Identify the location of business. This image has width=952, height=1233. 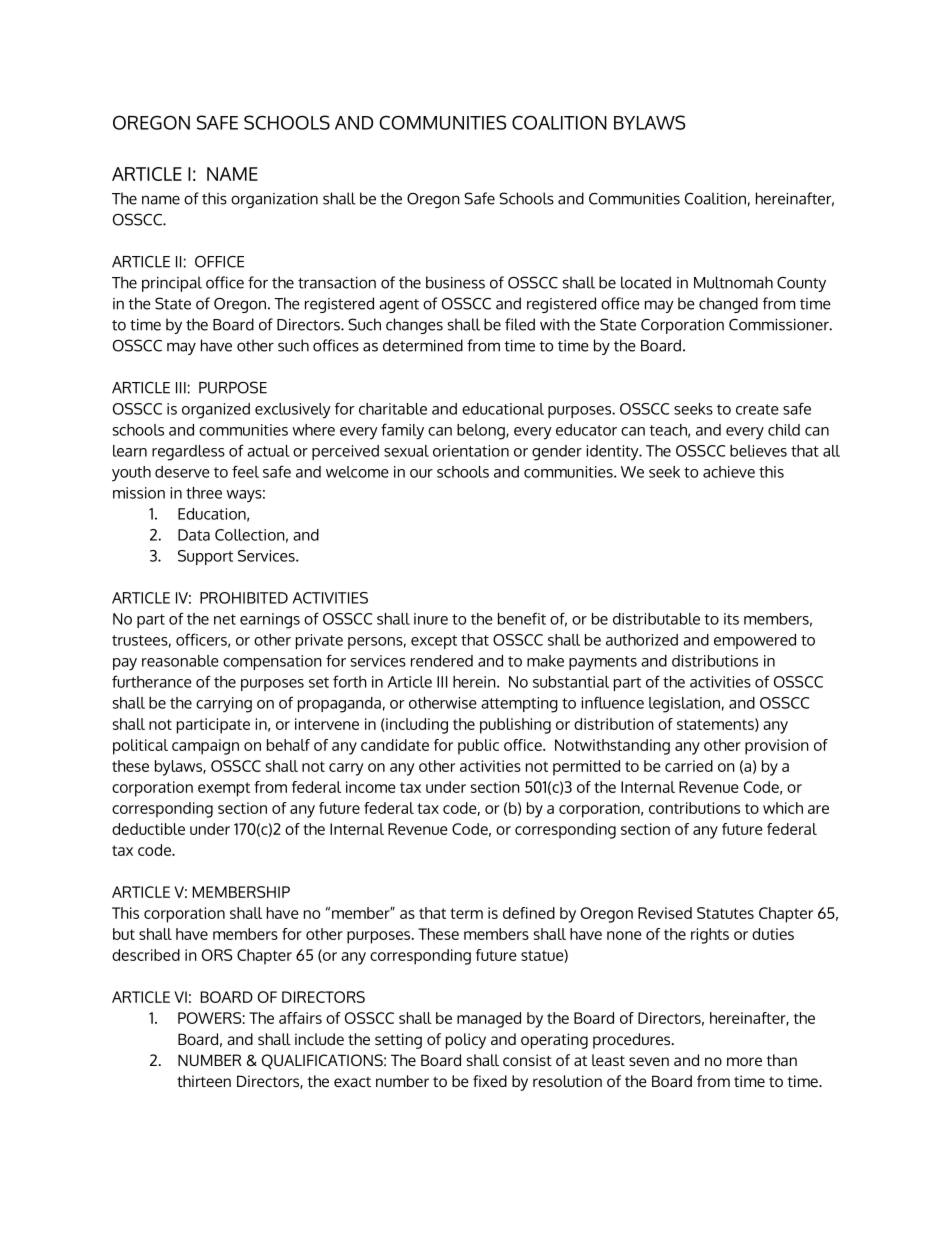
(455, 282).
